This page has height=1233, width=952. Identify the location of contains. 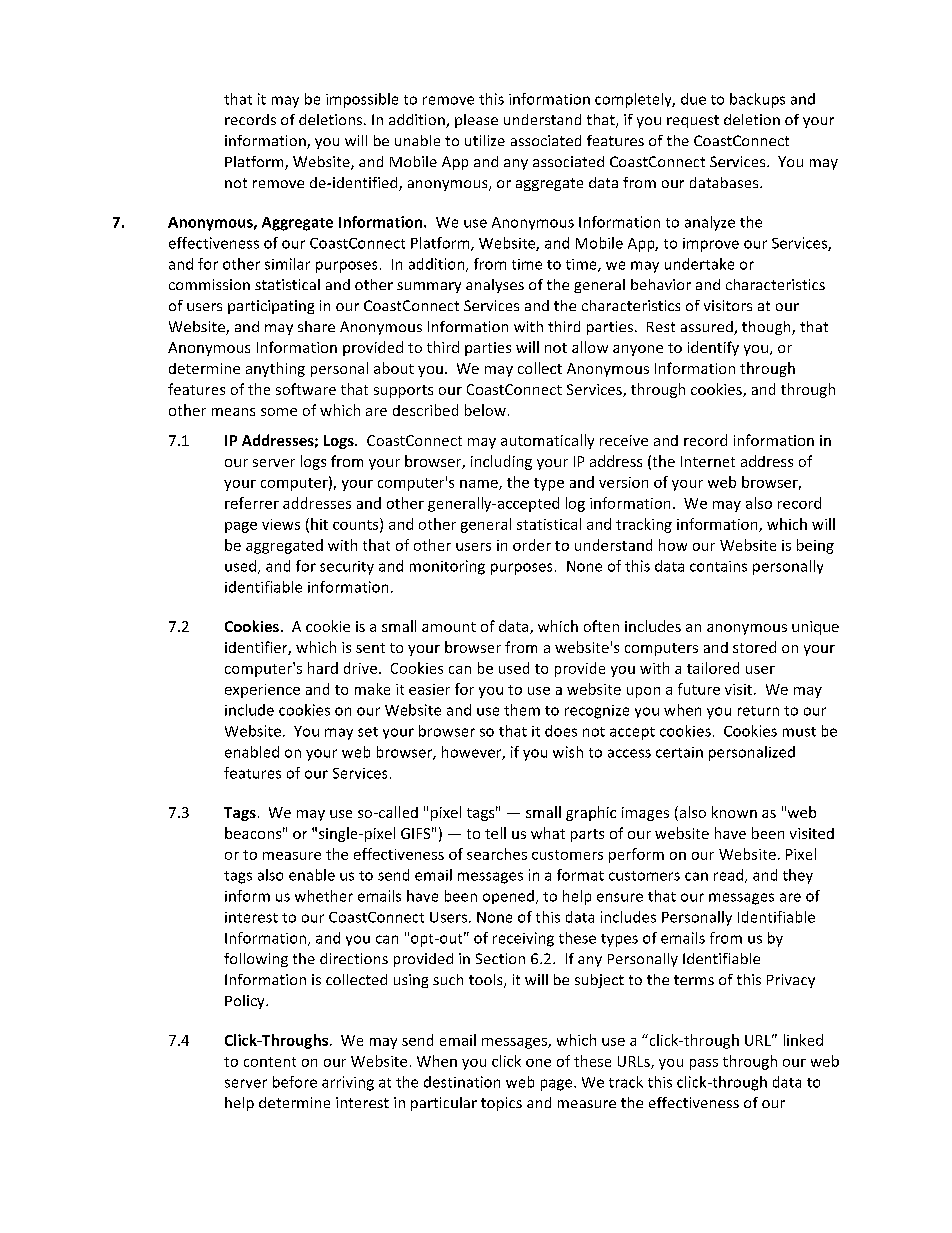
(718, 566).
